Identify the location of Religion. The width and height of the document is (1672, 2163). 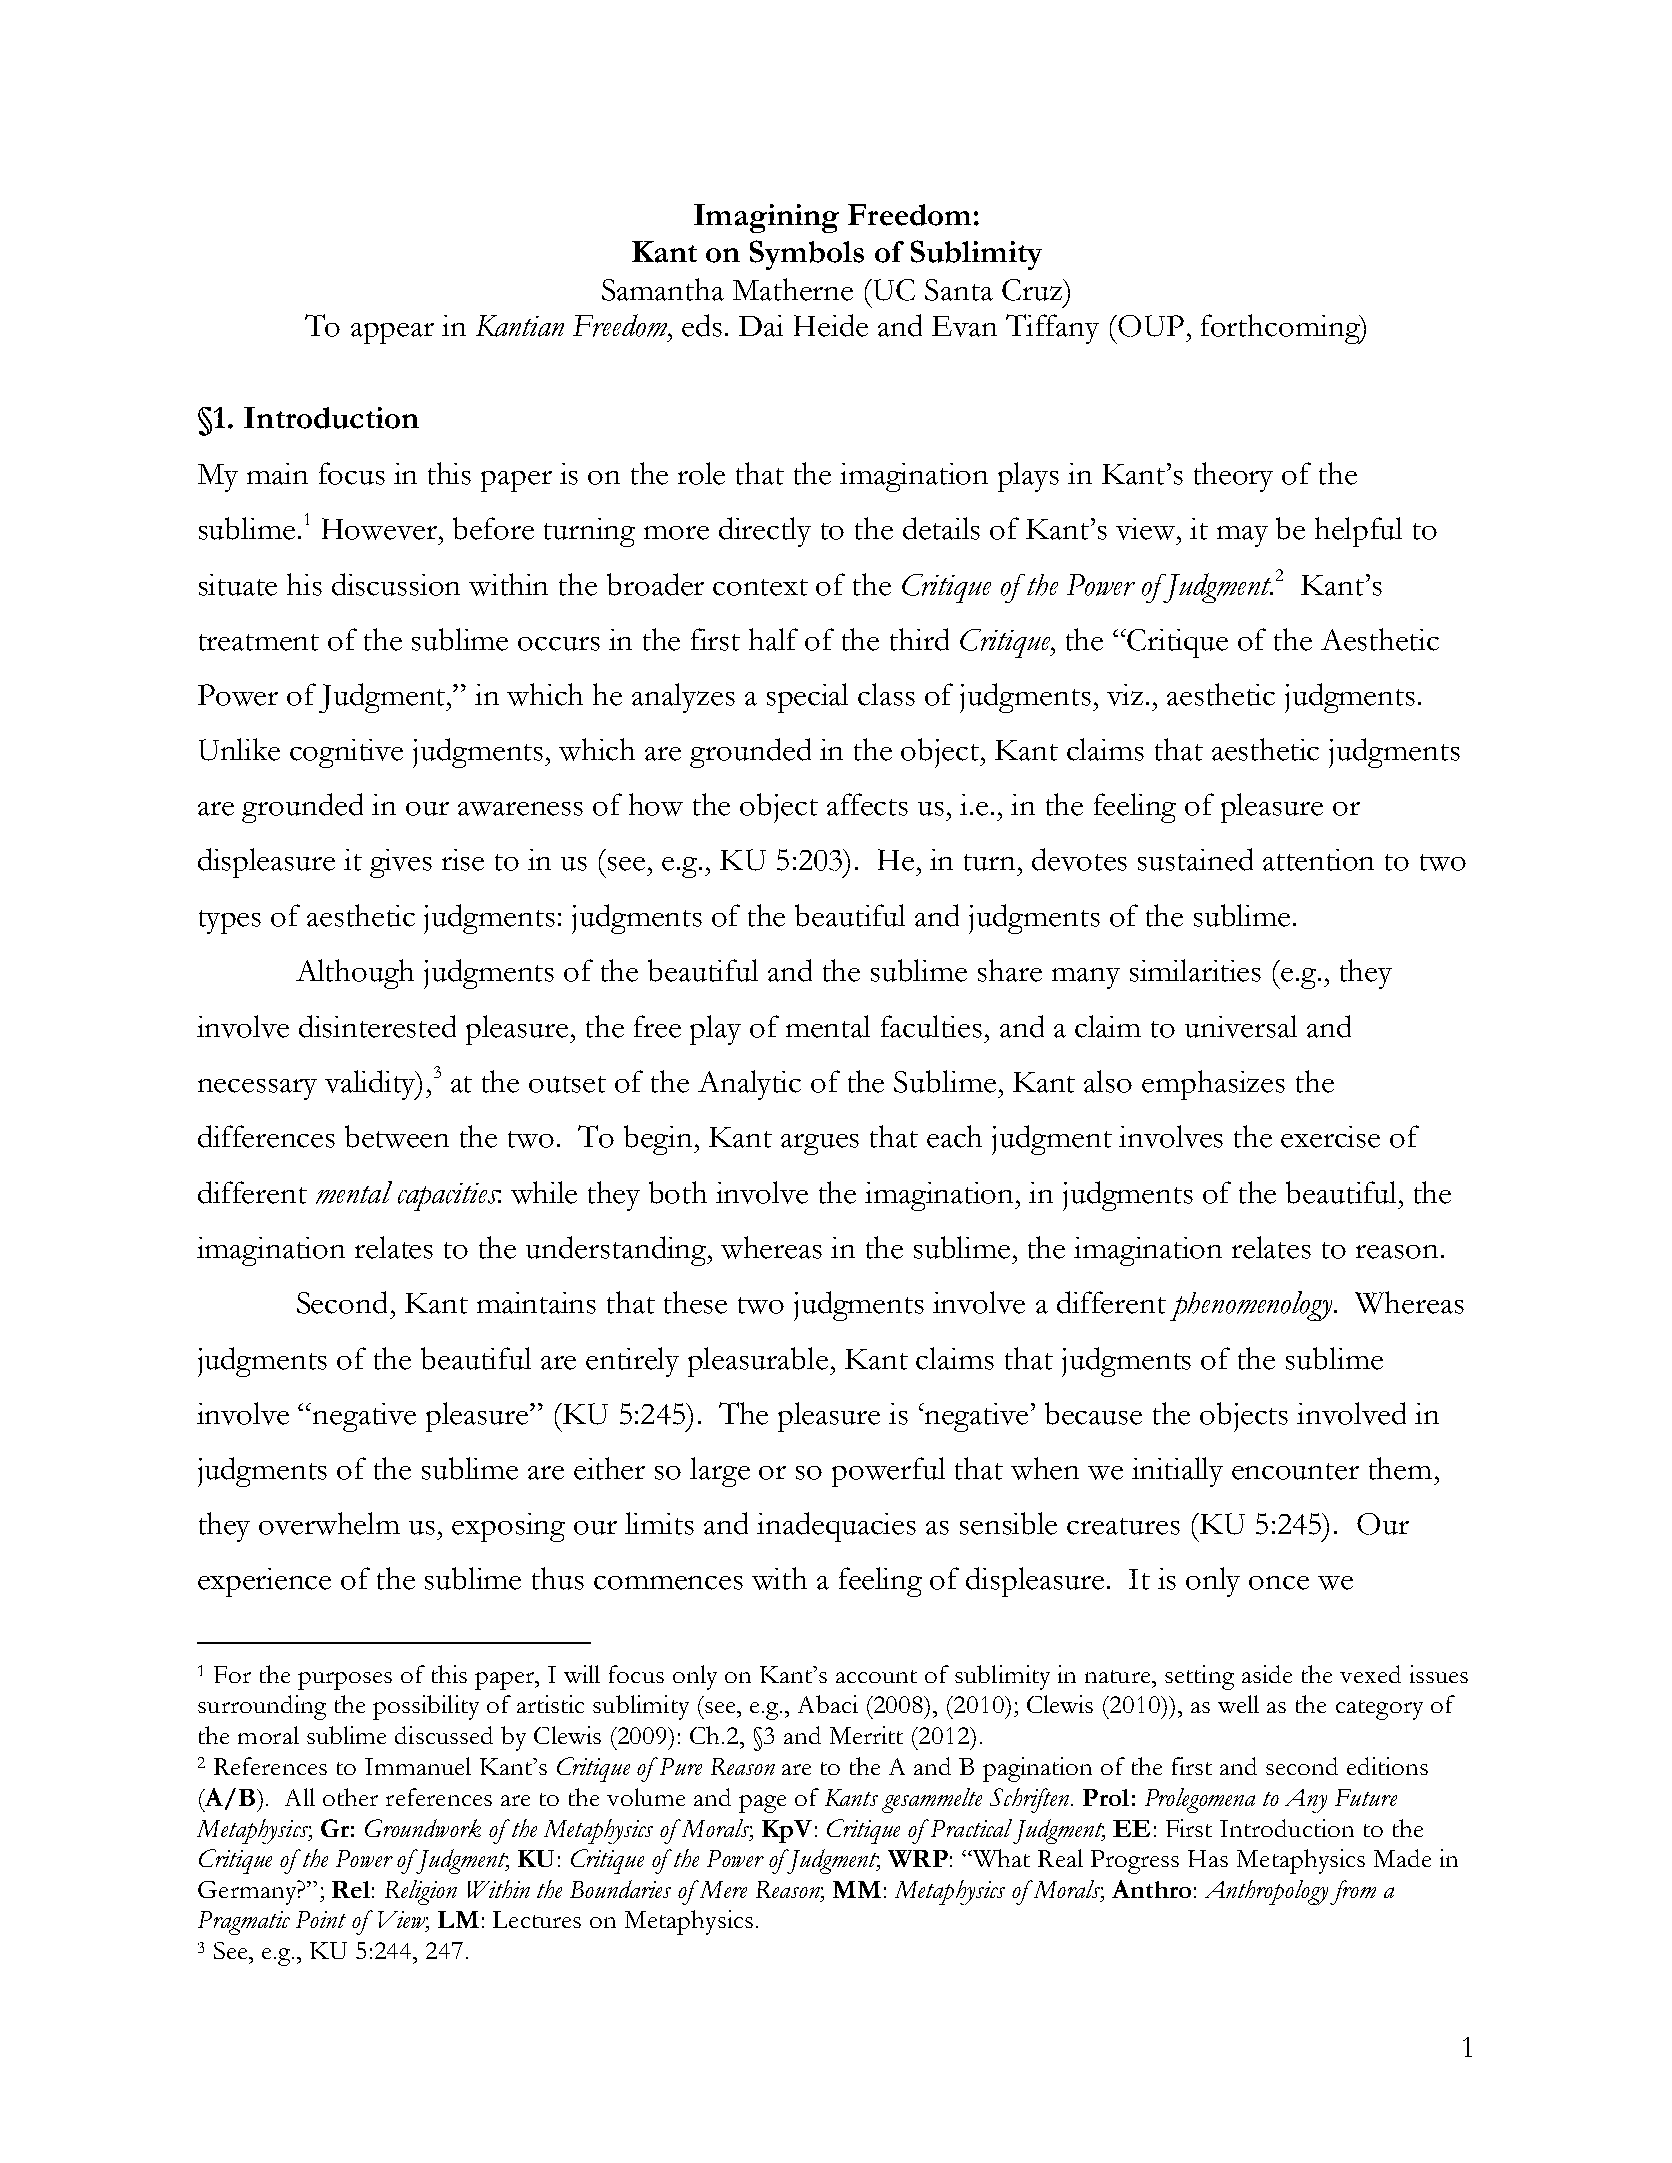
(421, 1892).
